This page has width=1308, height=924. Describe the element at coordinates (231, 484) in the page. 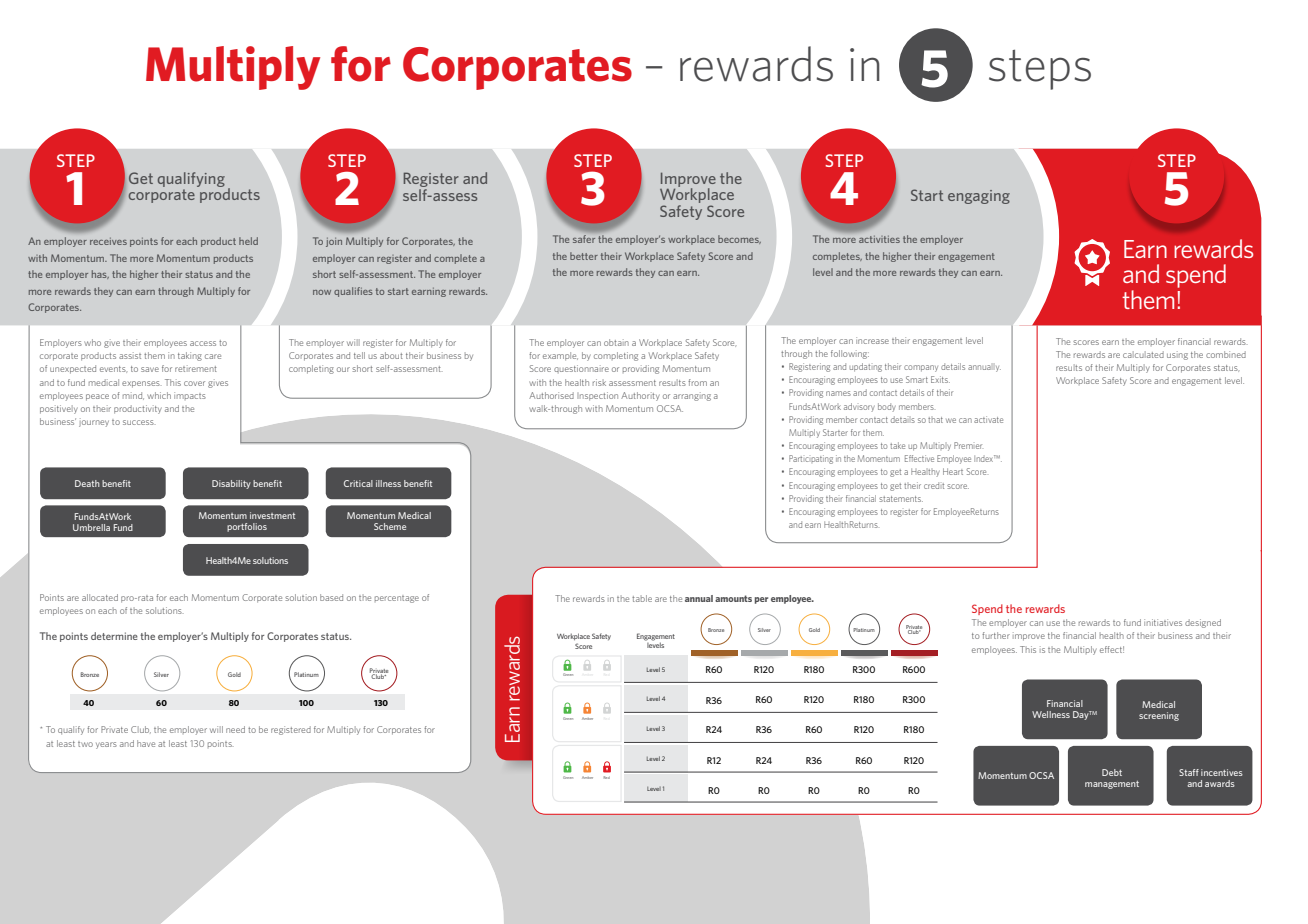

I see `Disability` at that location.
